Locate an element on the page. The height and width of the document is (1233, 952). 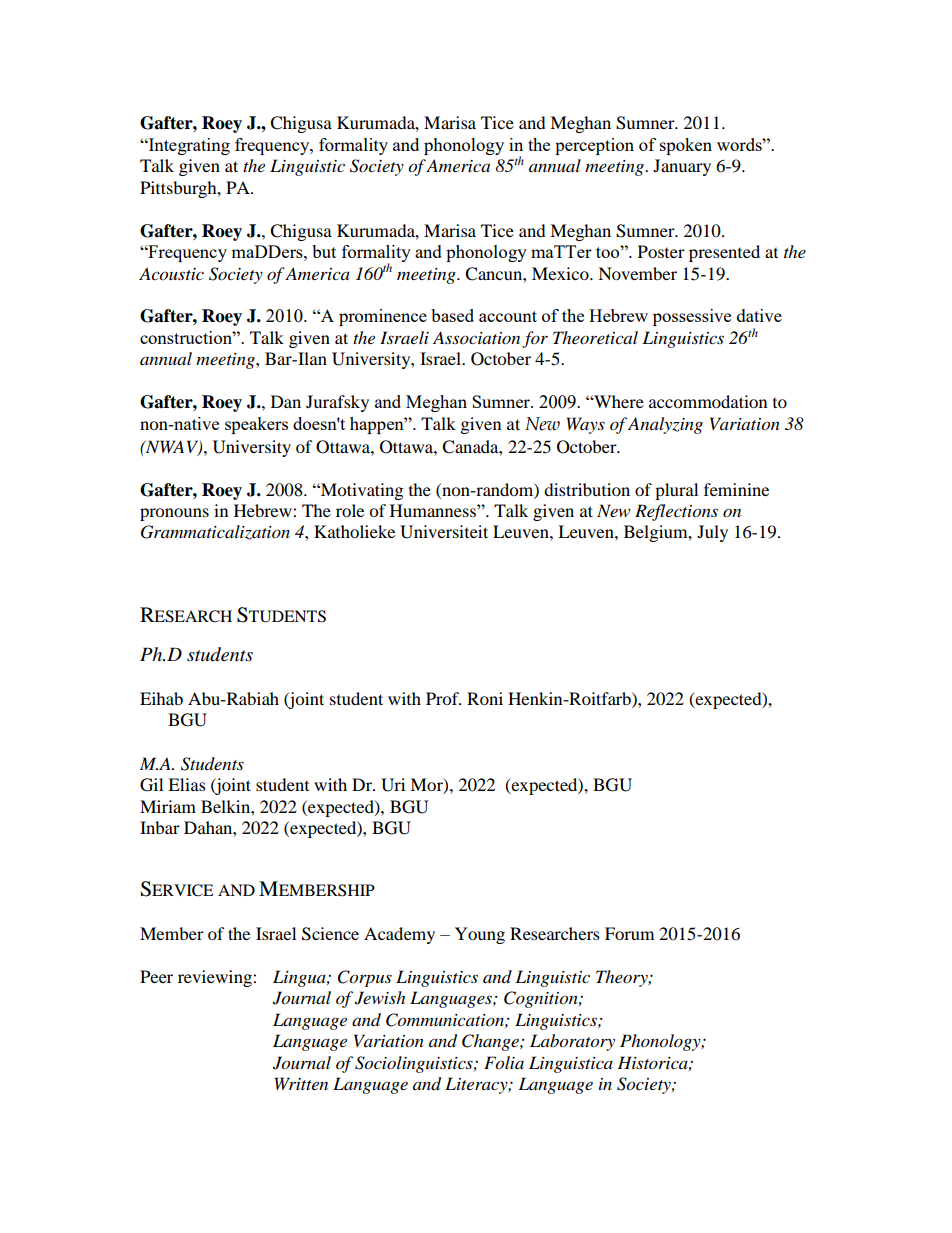
Miriam is located at coordinates (168, 806).
